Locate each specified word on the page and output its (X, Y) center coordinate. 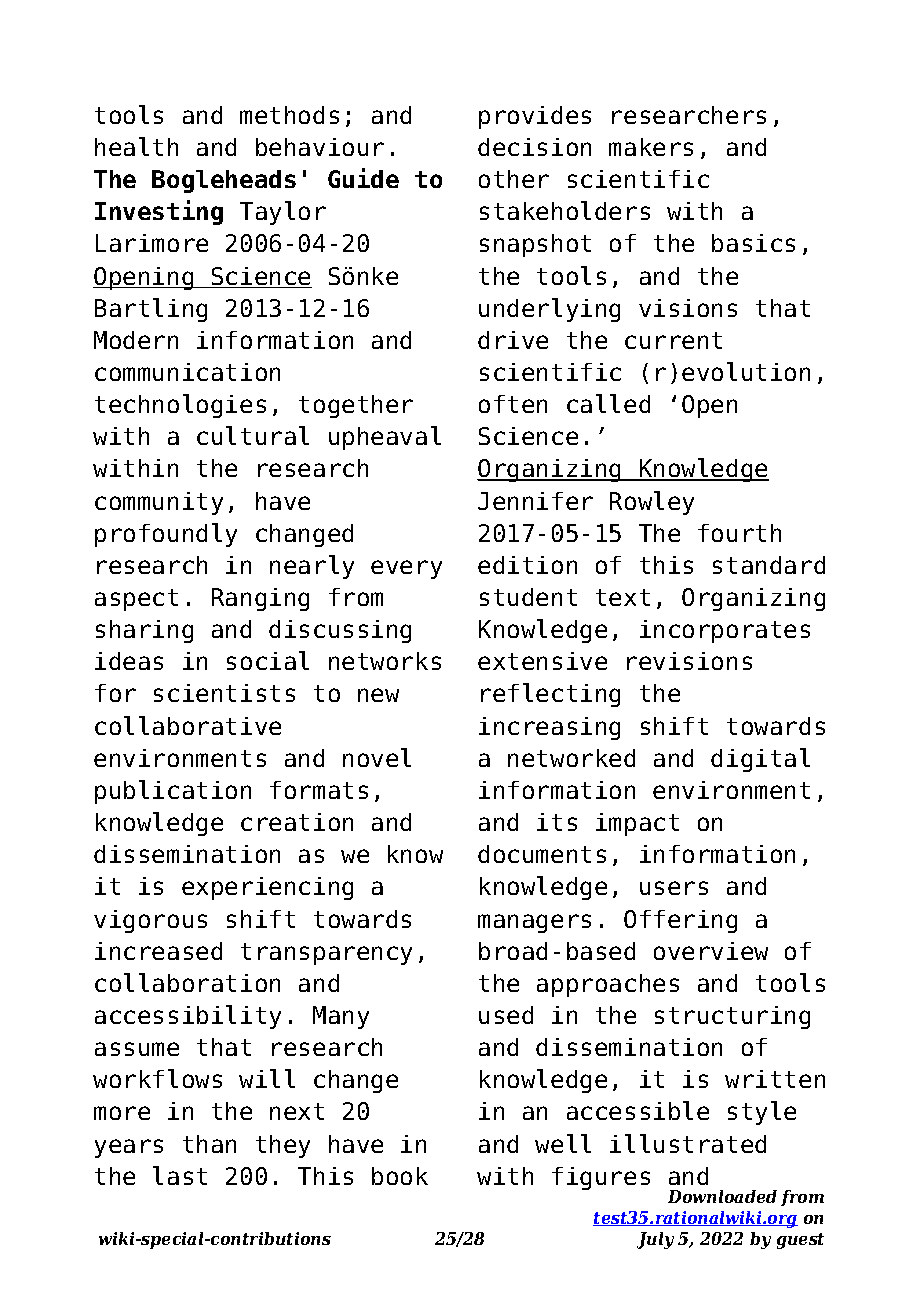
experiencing (267, 888)
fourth (739, 533)
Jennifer (535, 501)
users (674, 888)
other (514, 179)
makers (651, 147)
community (159, 503)
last (180, 1175)
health (136, 146)
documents (542, 854)
